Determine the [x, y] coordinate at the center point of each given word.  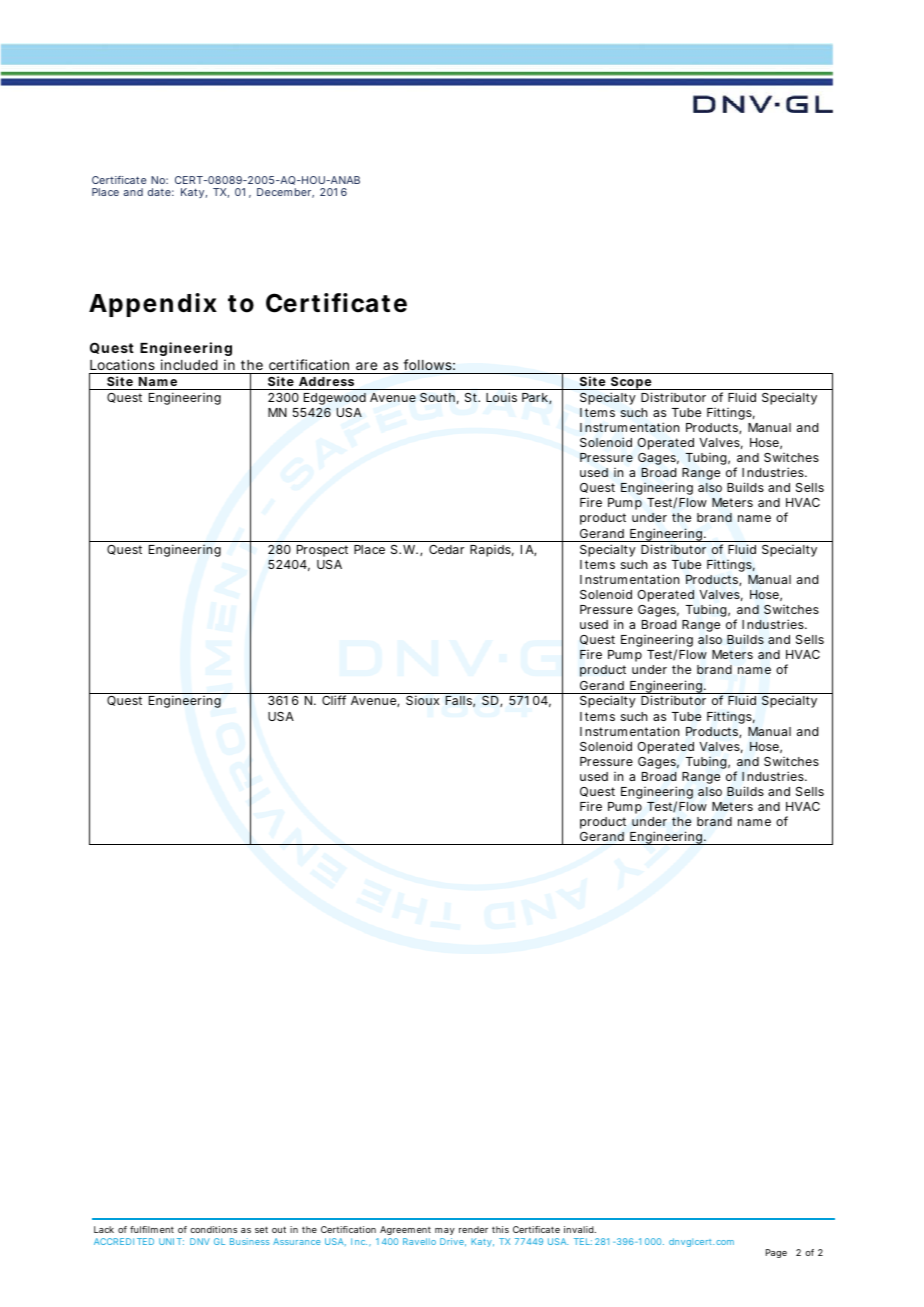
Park [535, 397]
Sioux [422, 700]
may [445, 1233]
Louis [501, 397]
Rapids [490, 551]
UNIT [170, 1241]
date [159, 192]
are [366, 366]
